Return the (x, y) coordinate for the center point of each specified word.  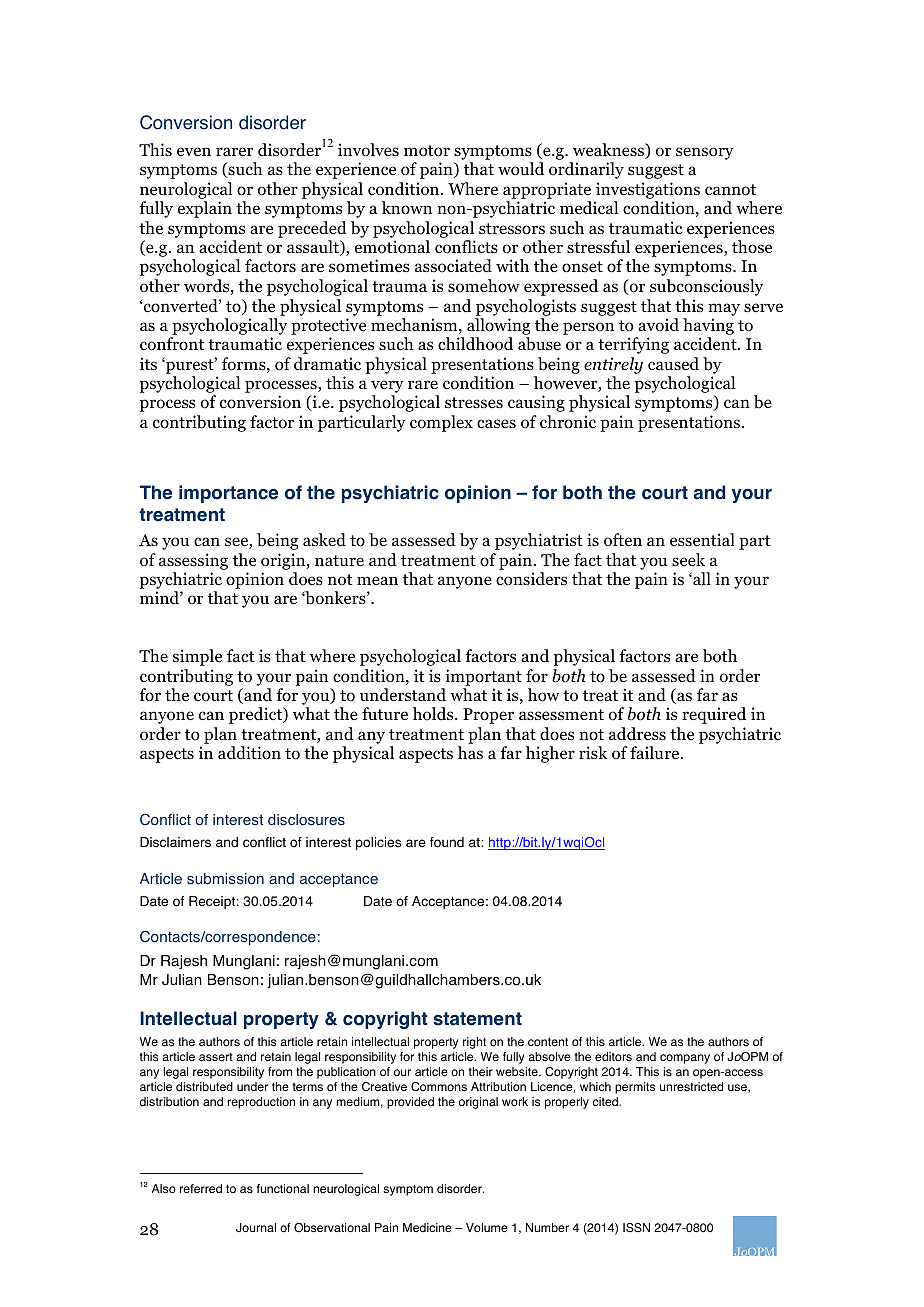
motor (427, 151)
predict (257, 715)
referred (201, 1188)
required (714, 715)
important (483, 677)
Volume (487, 1228)
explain (205, 209)
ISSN (636, 1228)
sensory (705, 153)
